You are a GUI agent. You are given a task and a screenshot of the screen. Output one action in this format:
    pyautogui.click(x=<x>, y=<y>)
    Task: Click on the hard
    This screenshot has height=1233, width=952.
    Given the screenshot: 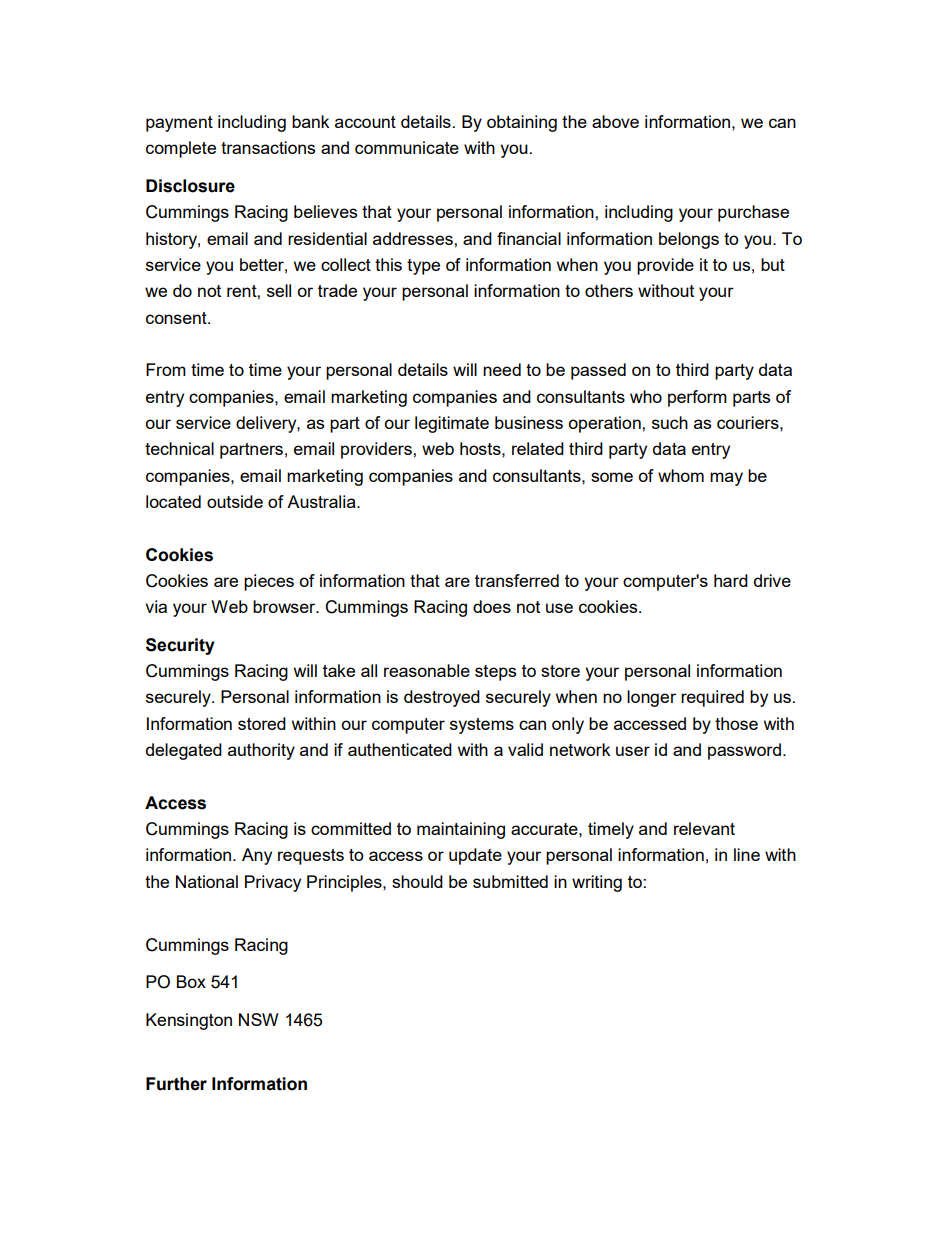 What is the action you would take?
    pyautogui.click(x=731, y=580)
